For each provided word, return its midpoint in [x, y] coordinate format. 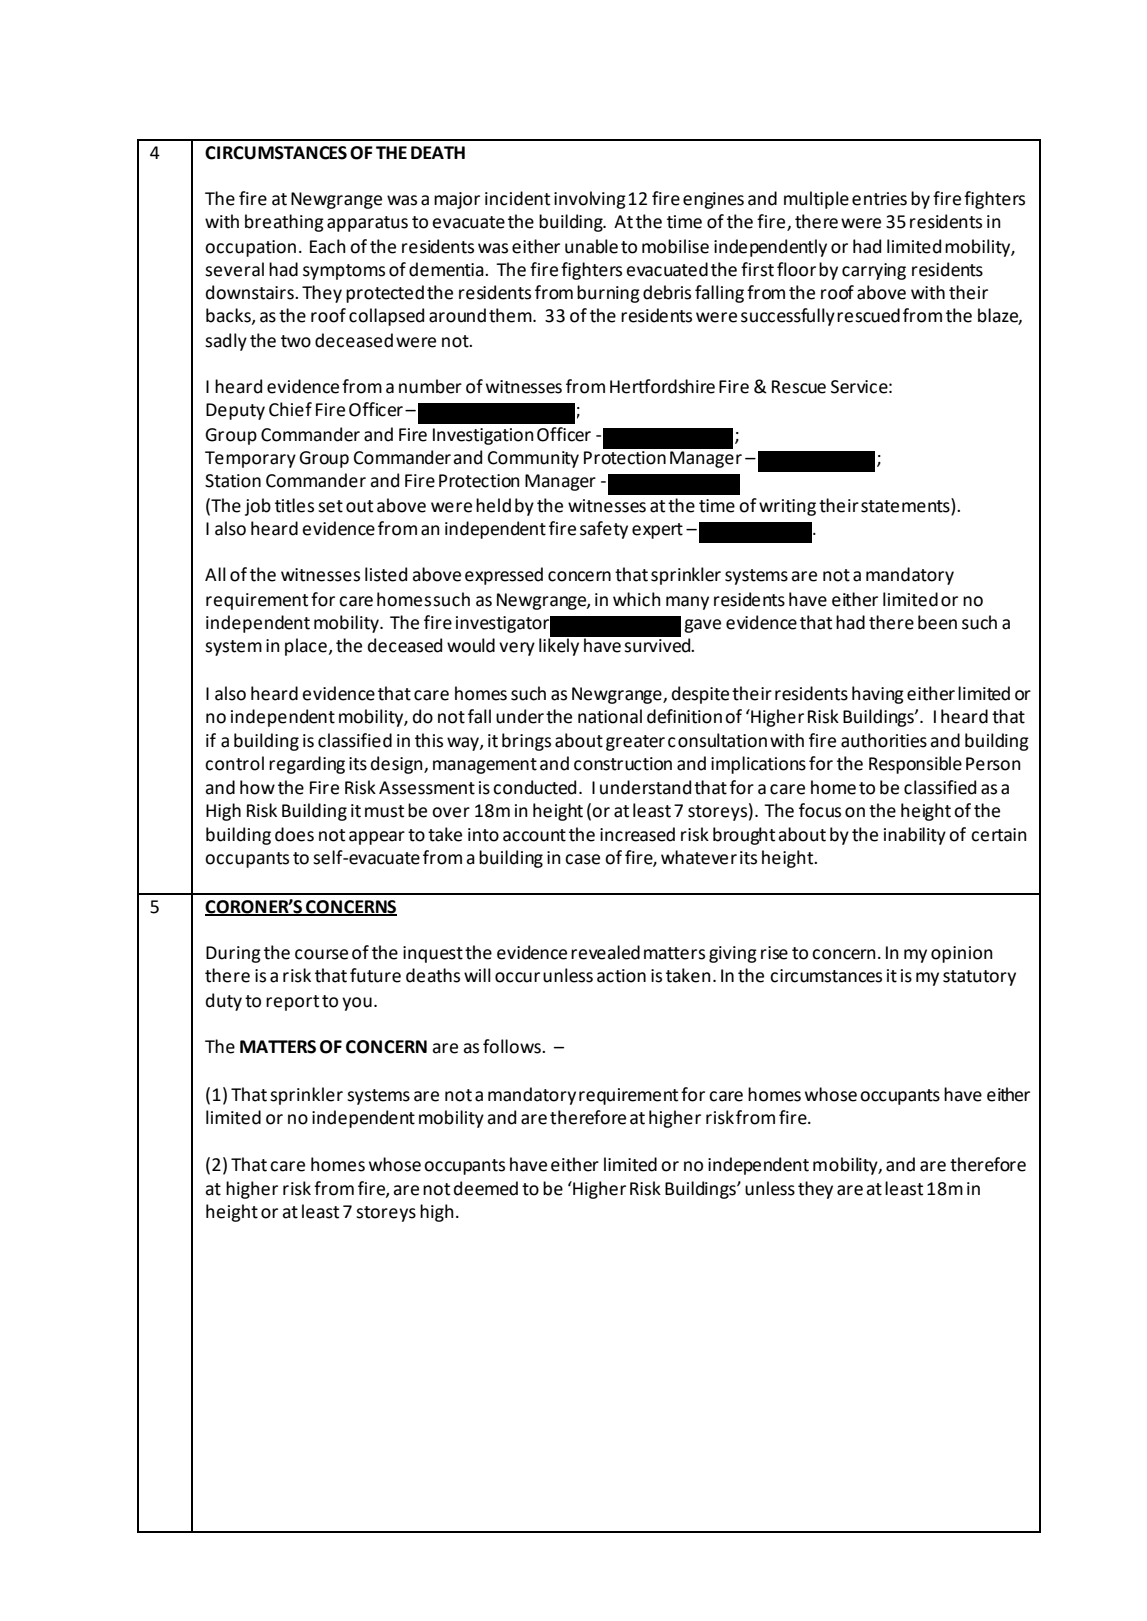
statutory [979, 978]
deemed [486, 1188]
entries [879, 199]
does [294, 834]
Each [328, 246]
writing [787, 507]
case [582, 859]
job [258, 507]
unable [591, 246]
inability [915, 836]
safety [604, 530]
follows [513, 1046]
